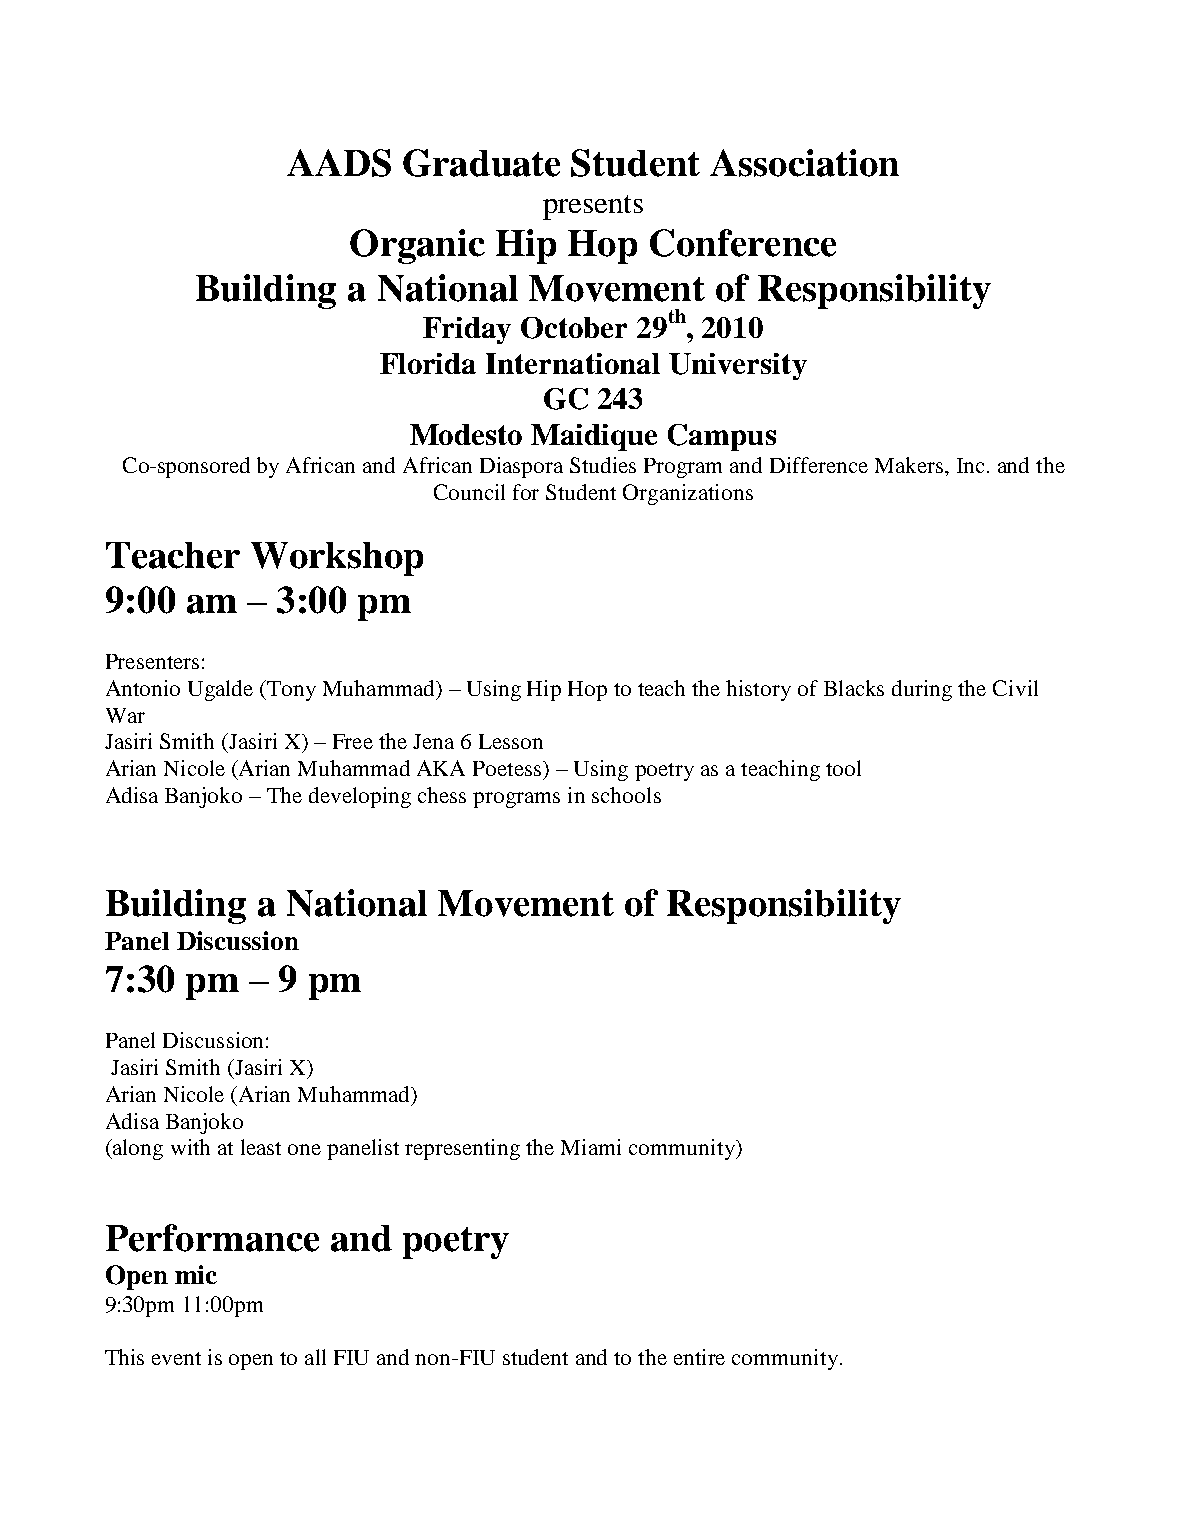 The height and width of the document is (1536, 1187). Describe the element at coordinates (360, 797) in the document. I see `developing` at that location.
